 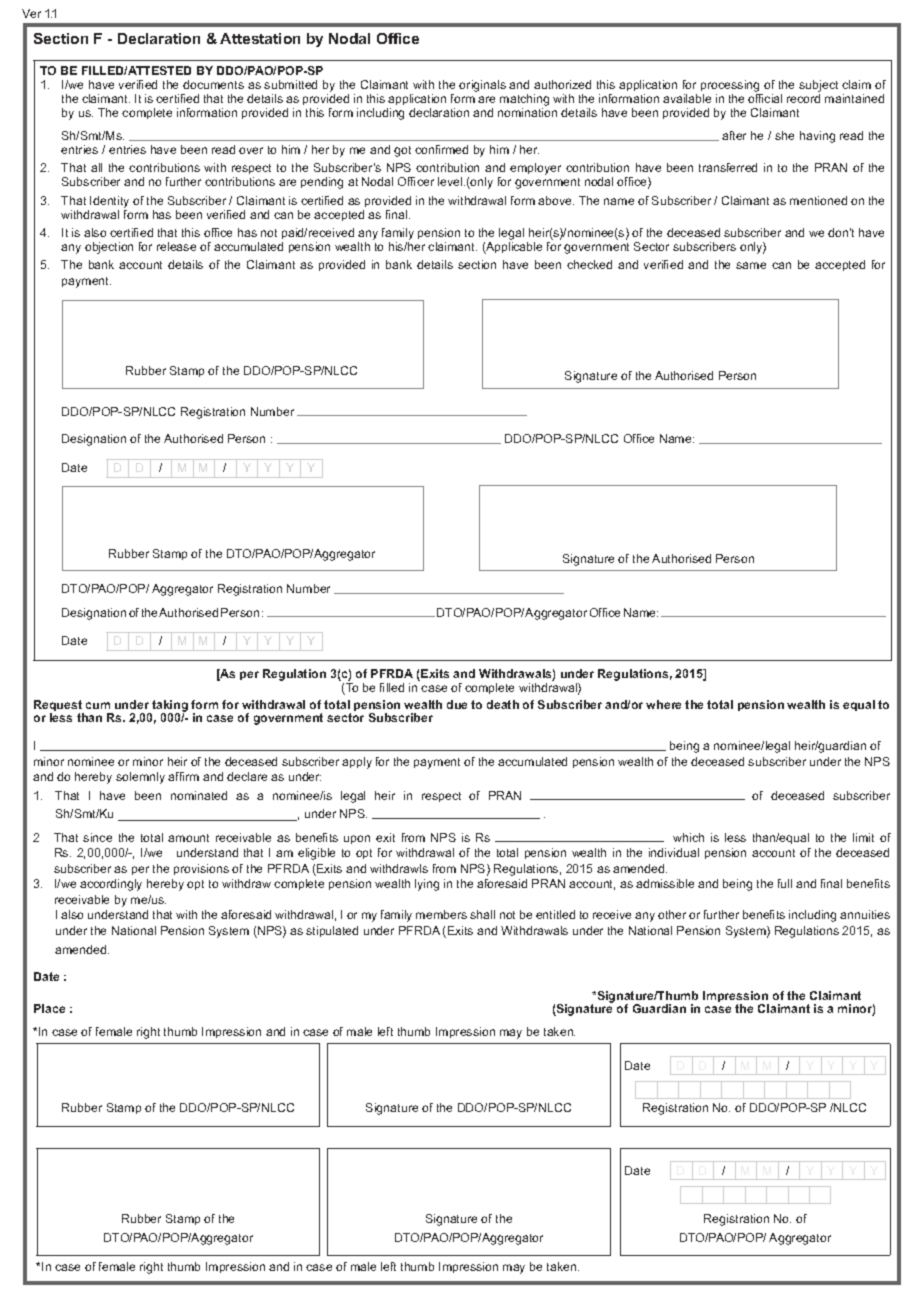 I want to click on due, so click(x=457, y=704).
